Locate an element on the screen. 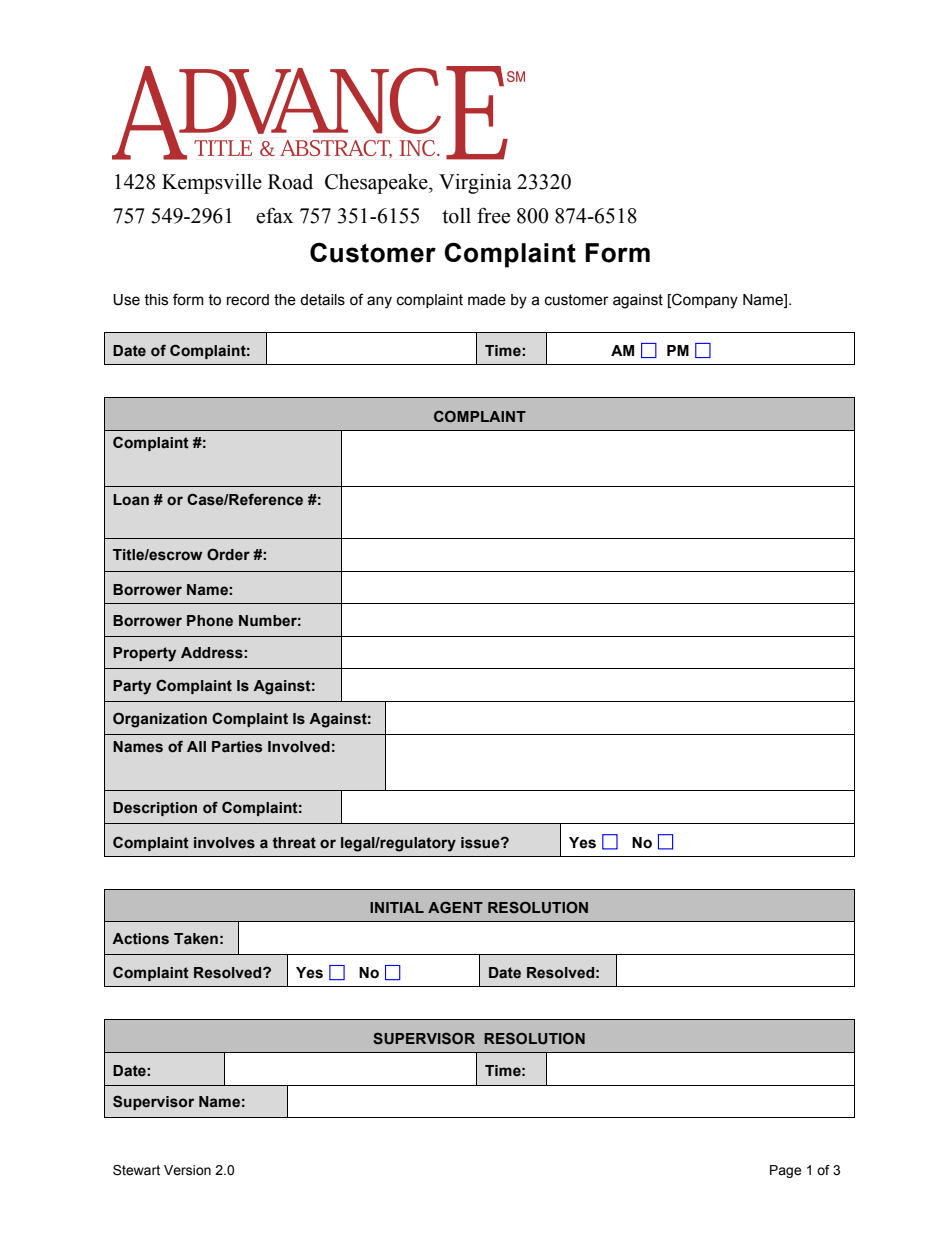 The image size is (952, 1233). free is located at coordinates (493, 215).
